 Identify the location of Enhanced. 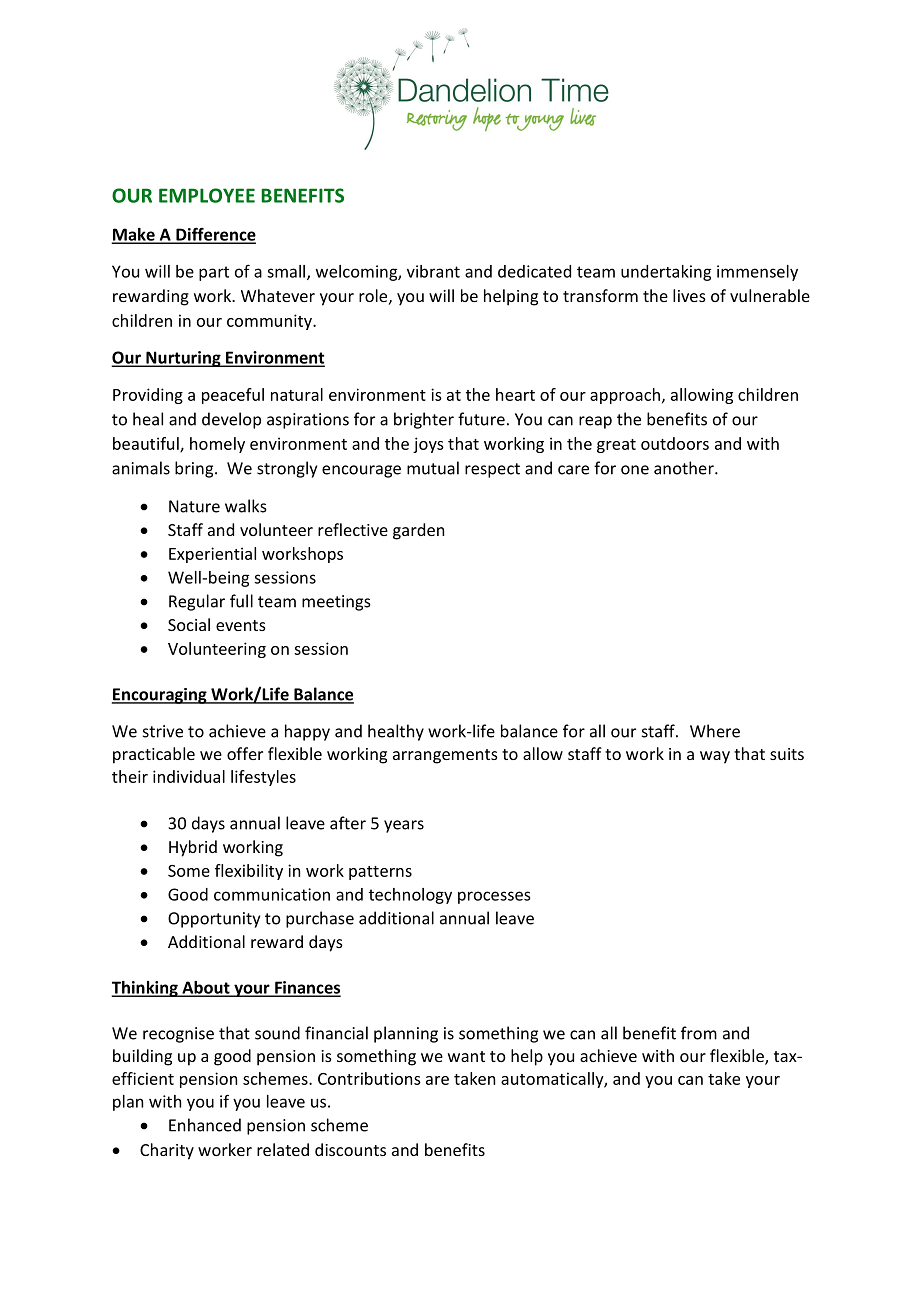
(205, 1125).
